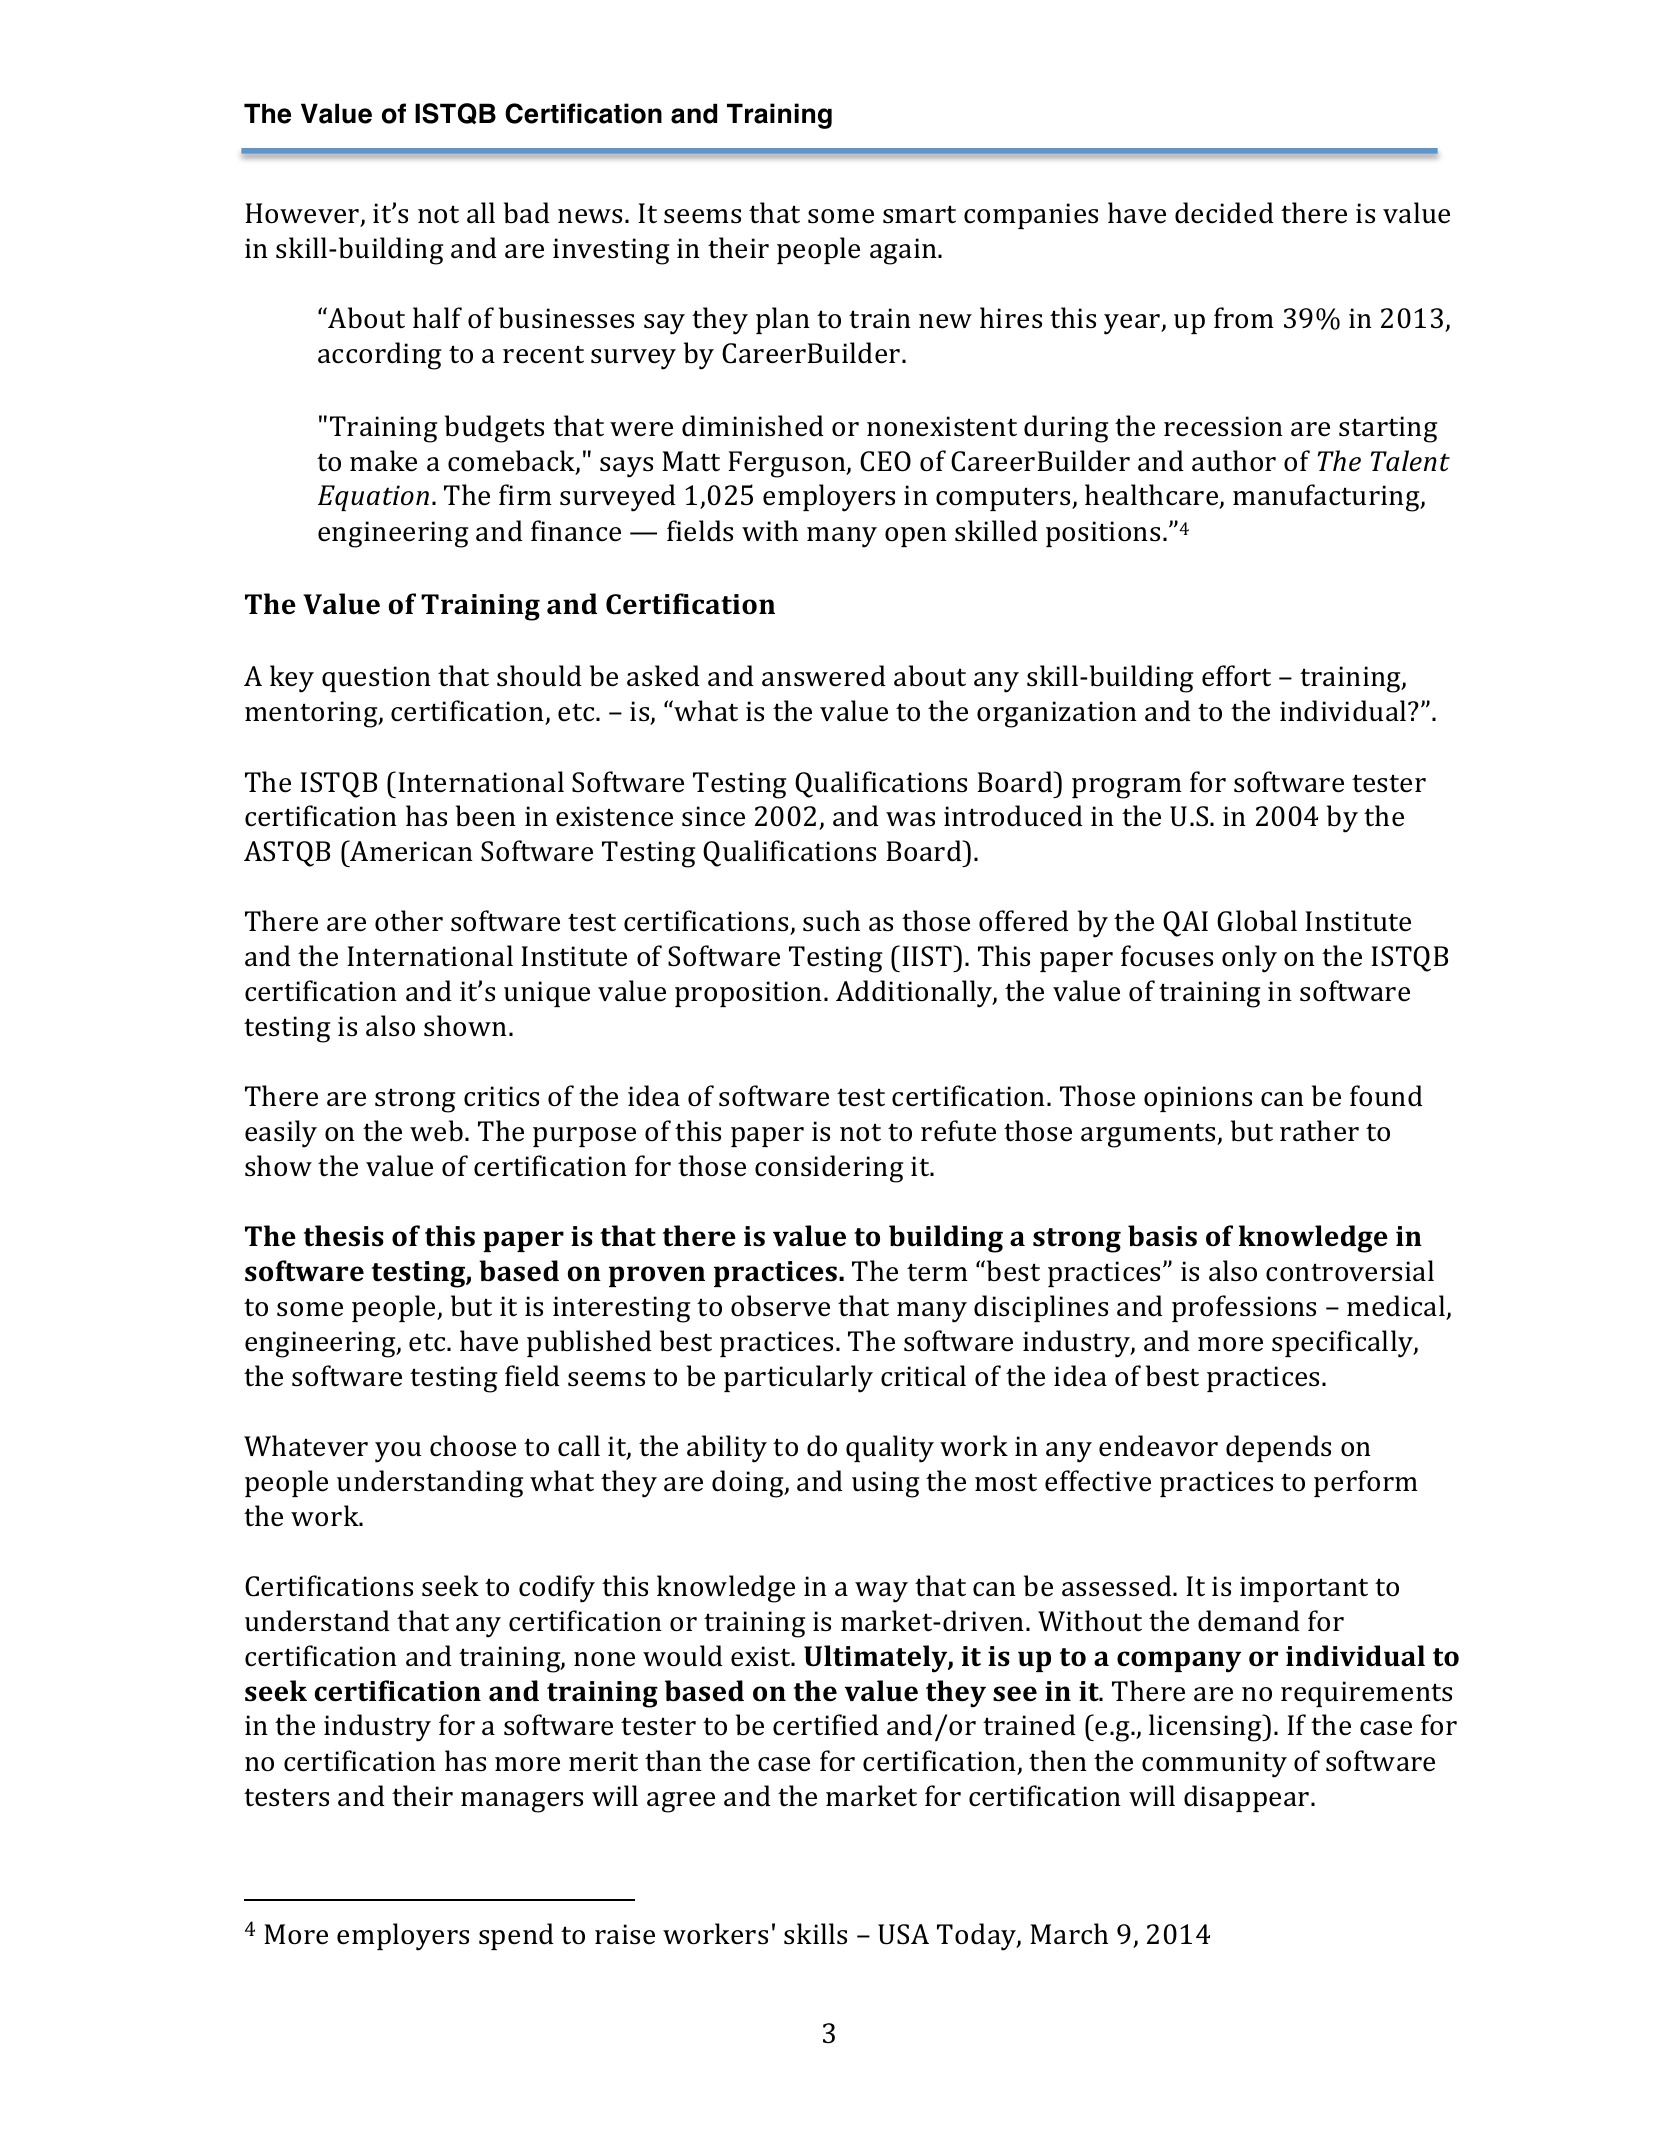 Image resolution: width=1660 pixels, height=2148 pixels. Describe the element at coordinates (437, 318) in the page. I see `half` at that location.
